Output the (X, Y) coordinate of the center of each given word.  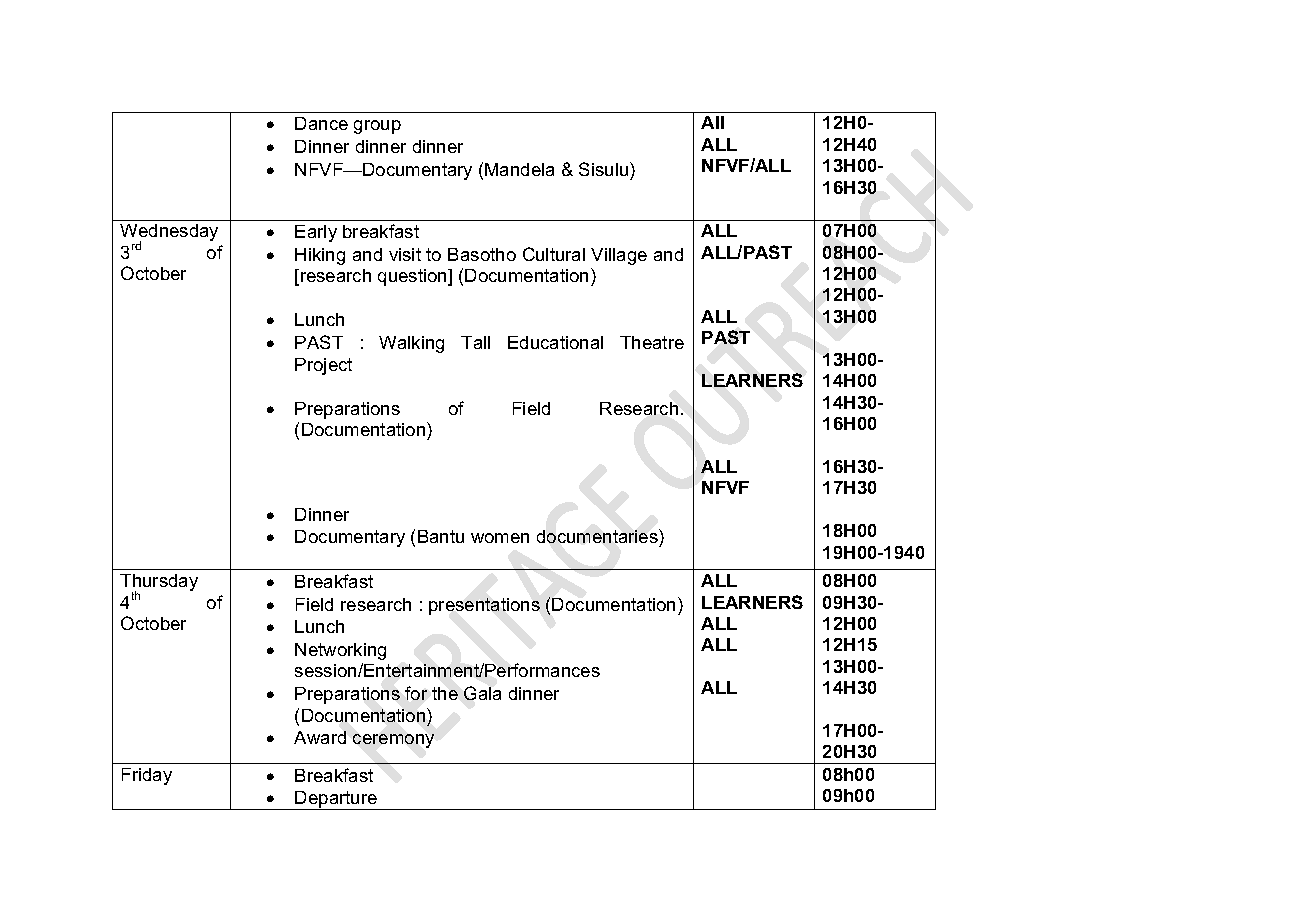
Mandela (519, 169)
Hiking (320, 256)
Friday (147, 776)
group (377, 127)
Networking (340, 651)
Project (323, 366)
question (413, 277)
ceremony (393, 741)
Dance (321, 123)
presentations (484, 606)
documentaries (598, 536)
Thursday (159, 584)
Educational (555, 342)
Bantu (441, 536)
